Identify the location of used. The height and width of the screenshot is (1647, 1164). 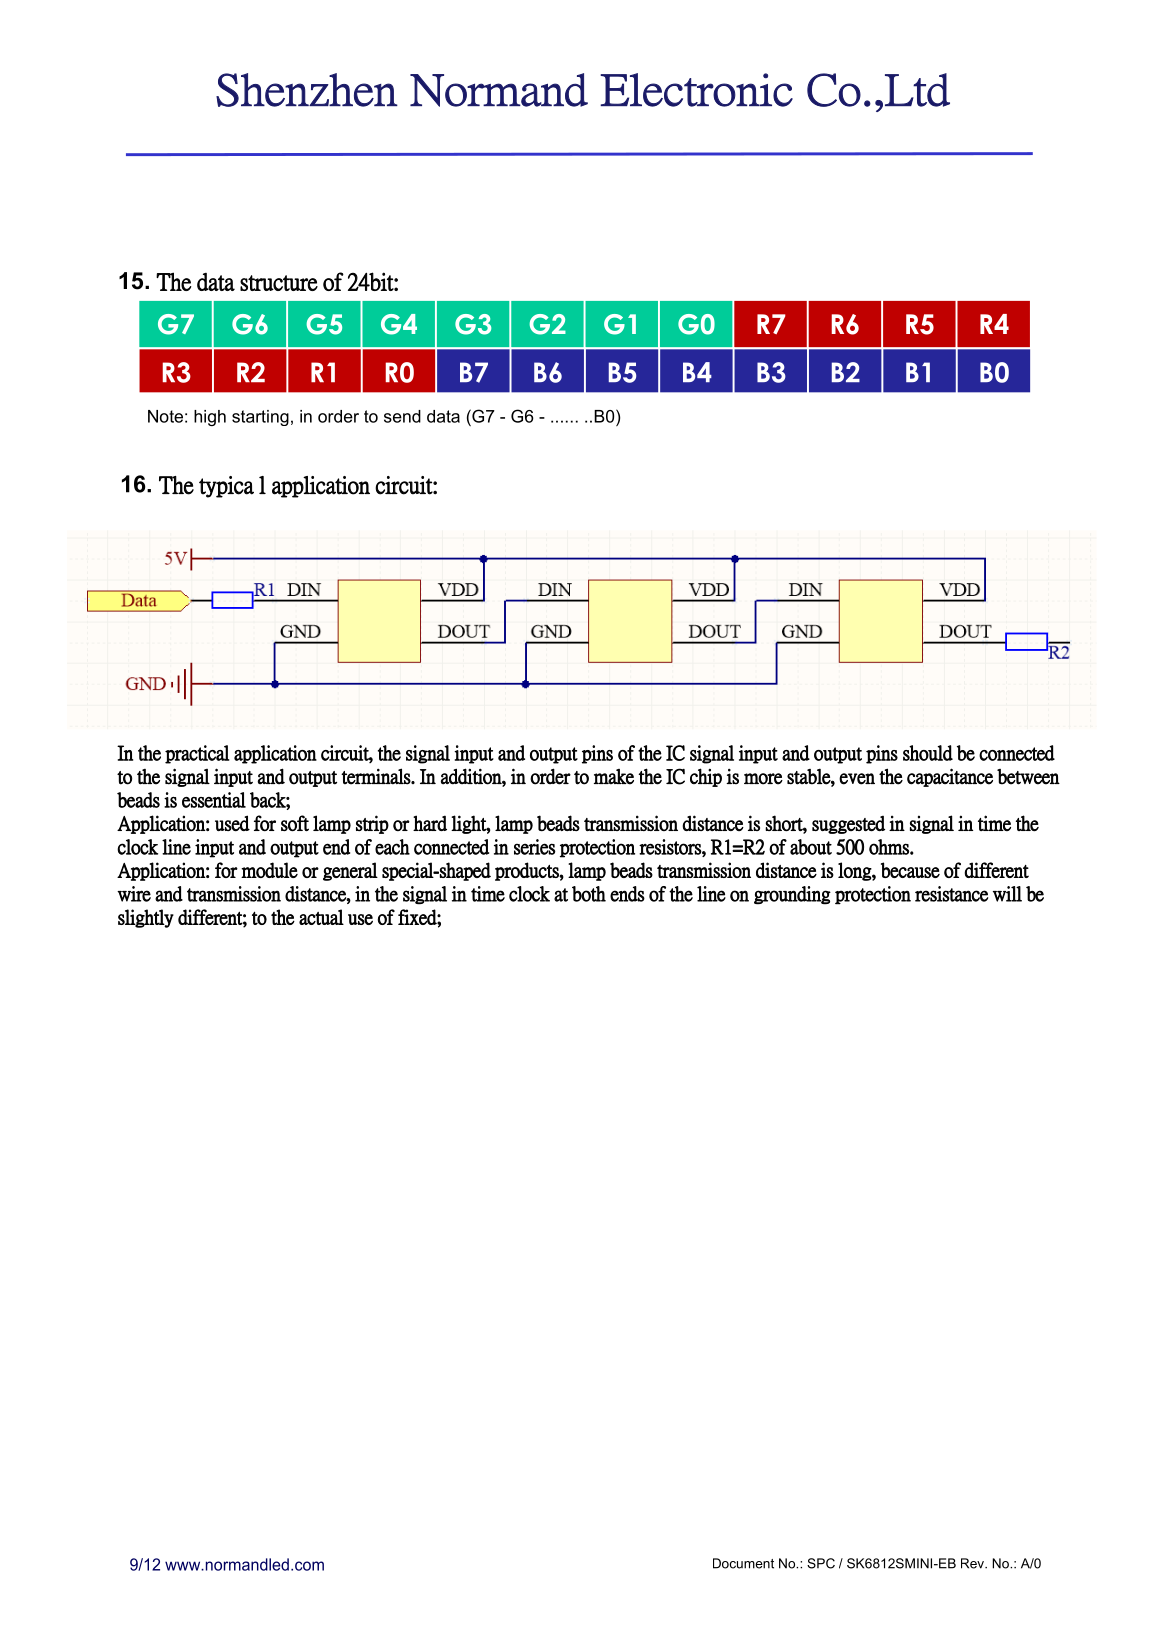
(232, 823).
